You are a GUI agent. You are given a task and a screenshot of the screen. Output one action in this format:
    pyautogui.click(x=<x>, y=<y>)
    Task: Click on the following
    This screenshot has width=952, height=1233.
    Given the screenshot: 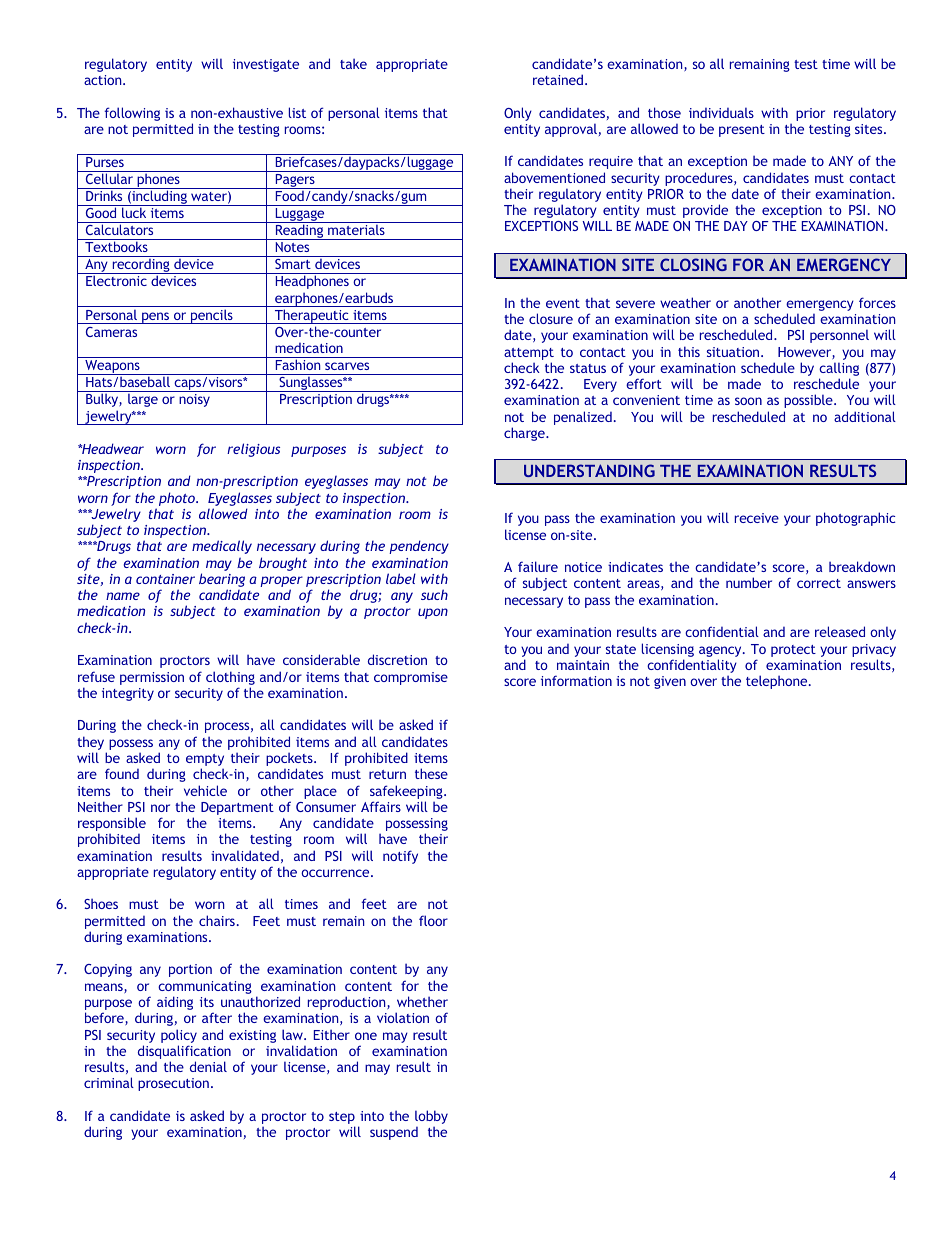 What is the action you would take?
    pyautogui.click(x=132, y=114)
